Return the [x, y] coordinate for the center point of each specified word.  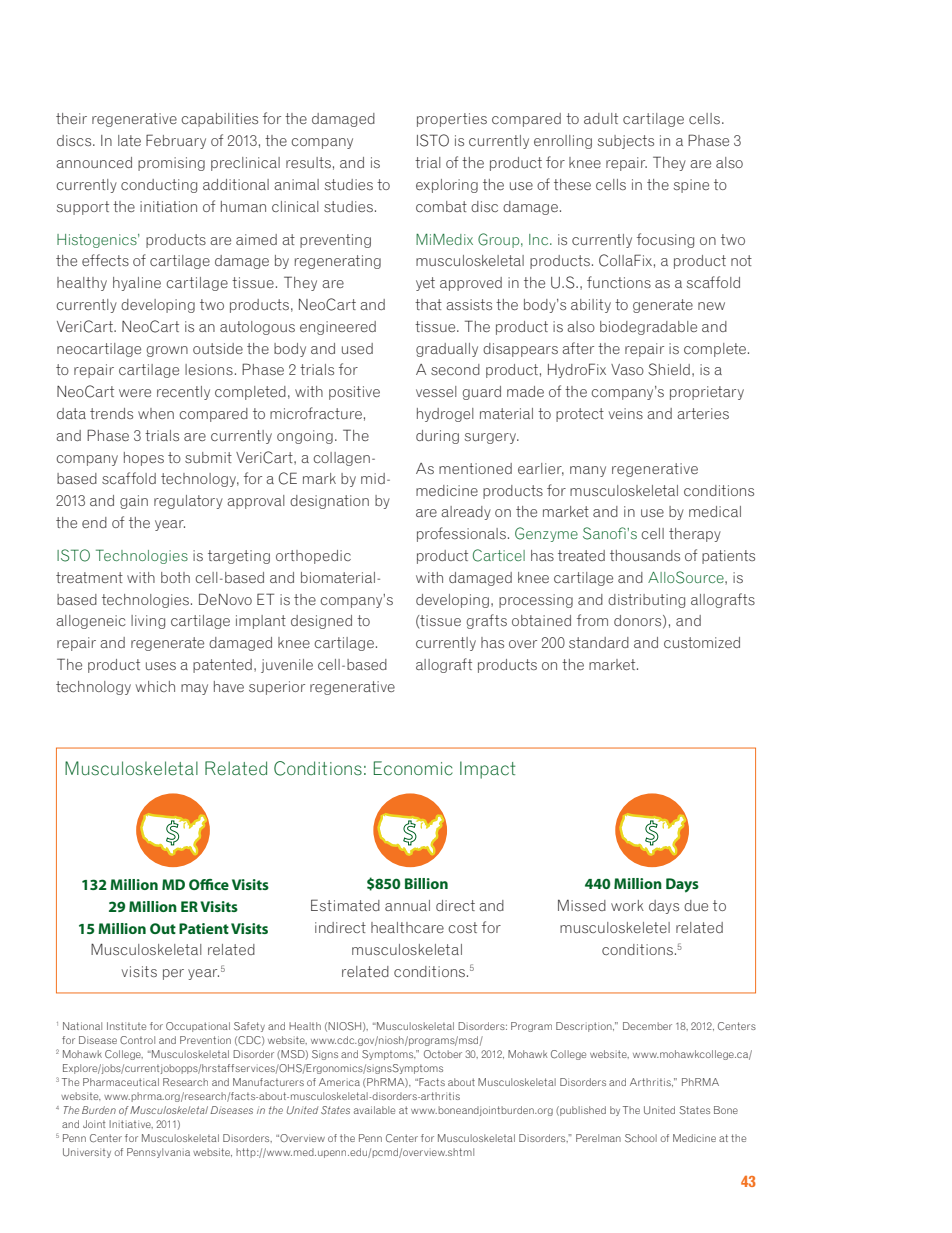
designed [321, 622]
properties [452, 120]
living [148, 622]
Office [209, 884]
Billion [426, 883]
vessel [436, 391]
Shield [669, 369]
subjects [626, 142]
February [176, 141]
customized [702, 642]
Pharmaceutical [121, 1082]
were [135, 393]
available [374, 1110]
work [627, 905]
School [641, 1138]
